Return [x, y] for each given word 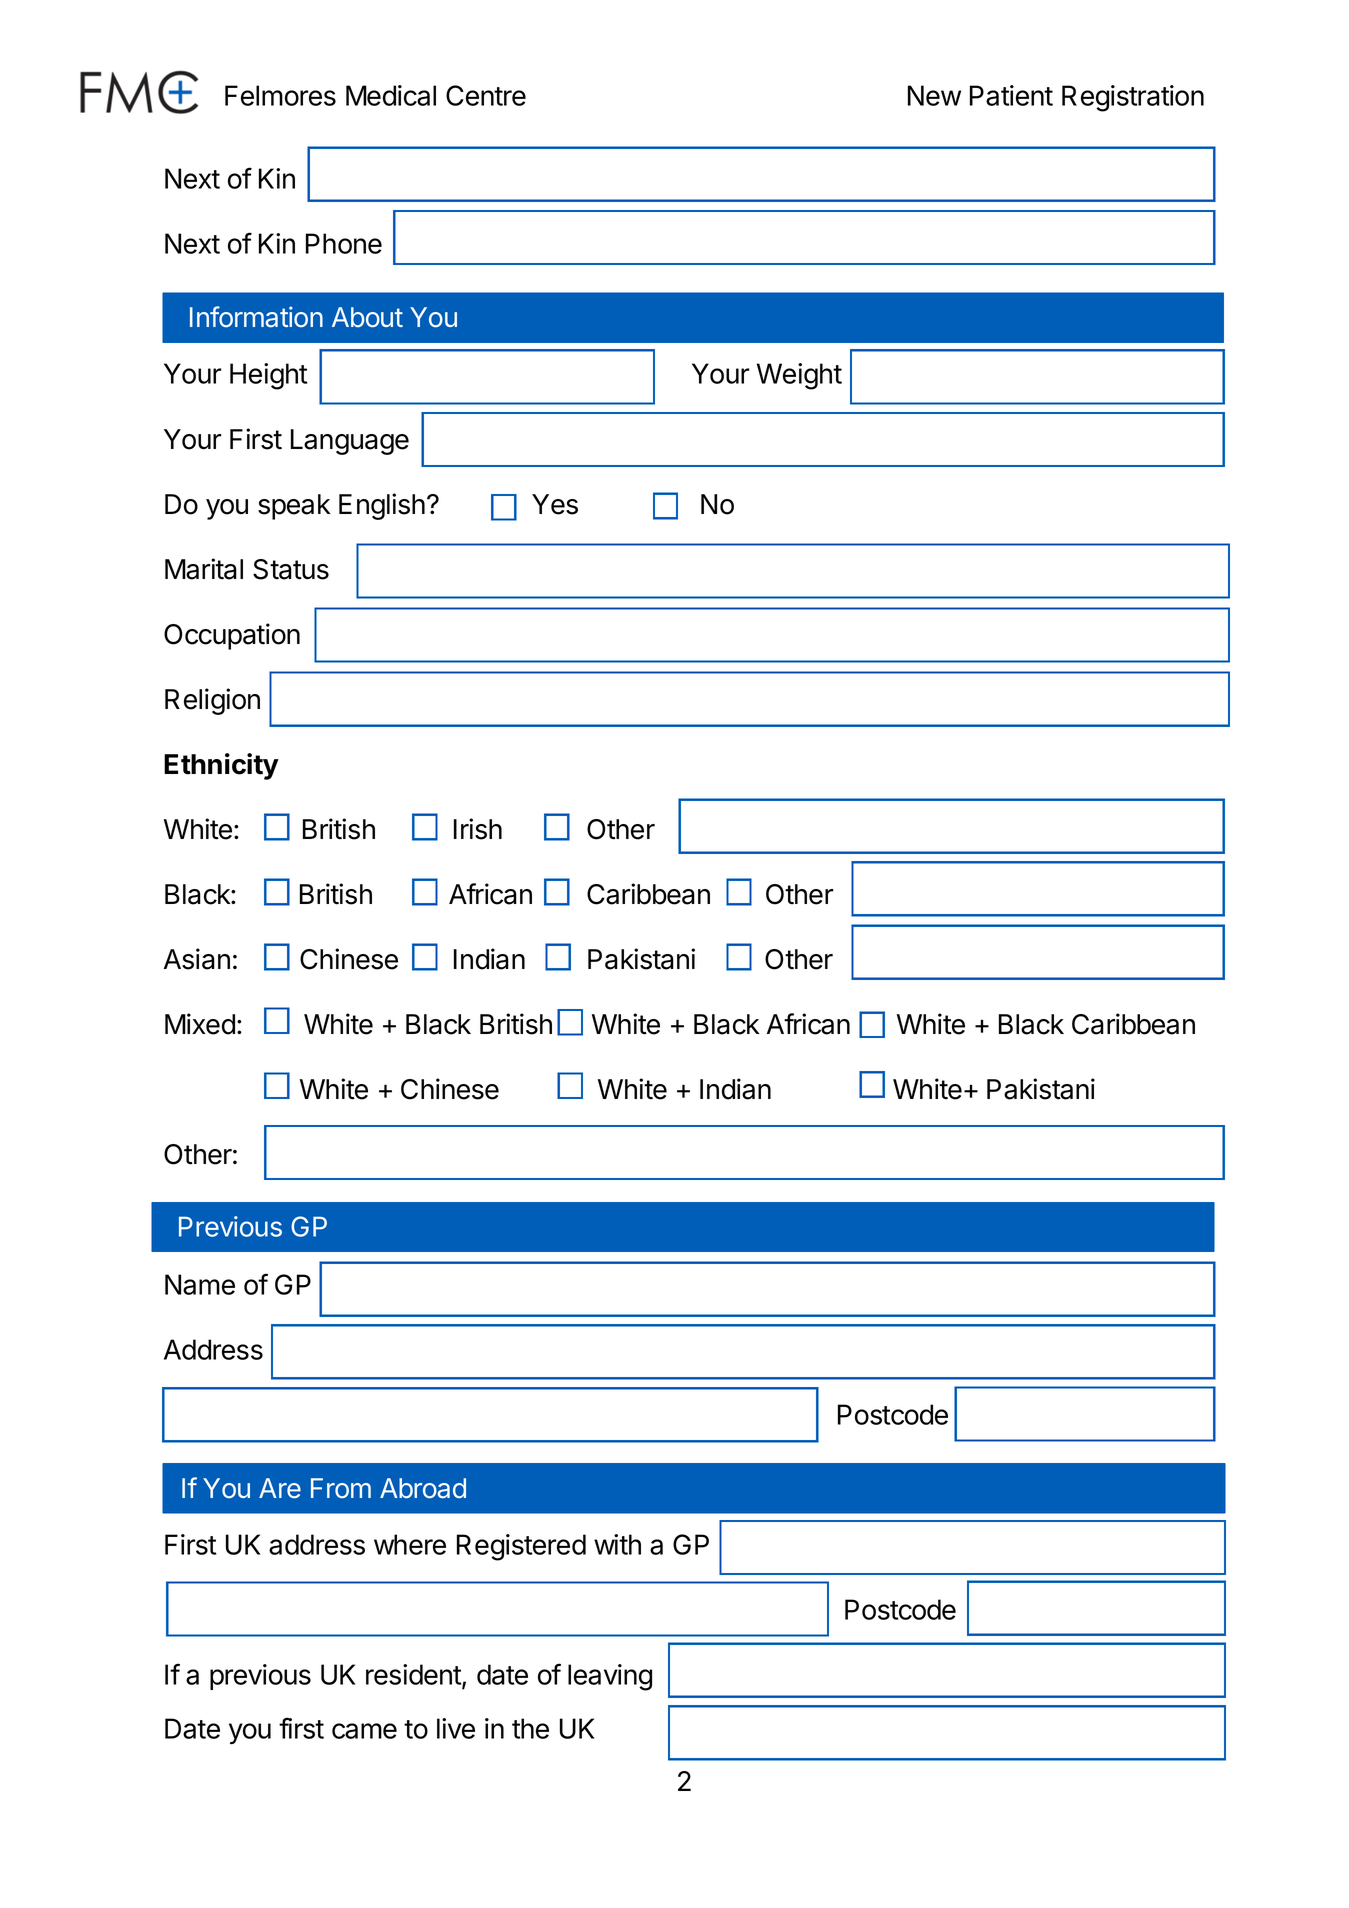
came [364, 1731]
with [617, 1544]
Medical [391, 95]
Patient [1011, 95]
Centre [486, 95]
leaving [610, 1677]
